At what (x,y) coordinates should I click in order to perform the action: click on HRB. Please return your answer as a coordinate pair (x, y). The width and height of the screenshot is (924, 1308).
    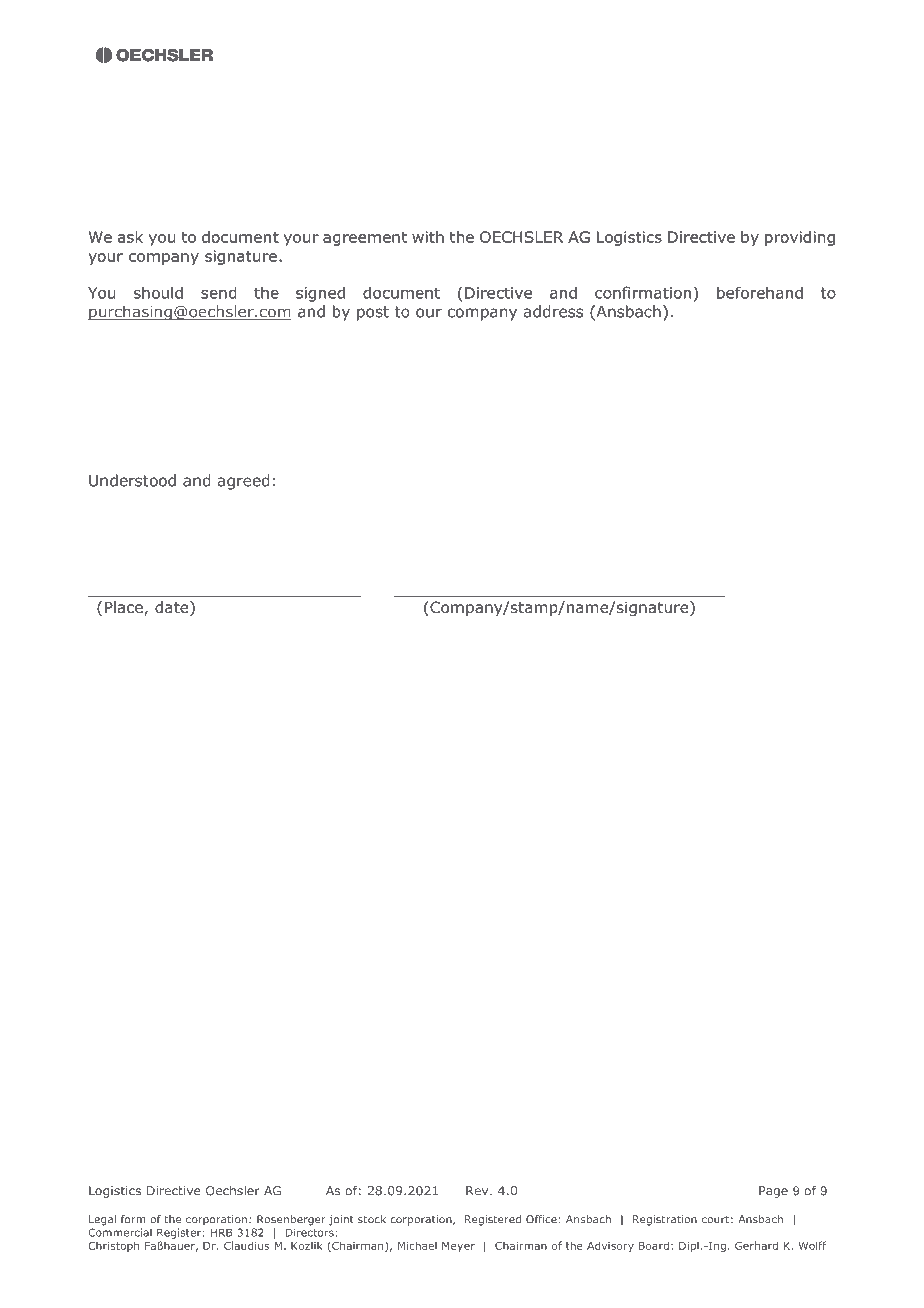
    Looking at the image, I should click on (222, 1232).
